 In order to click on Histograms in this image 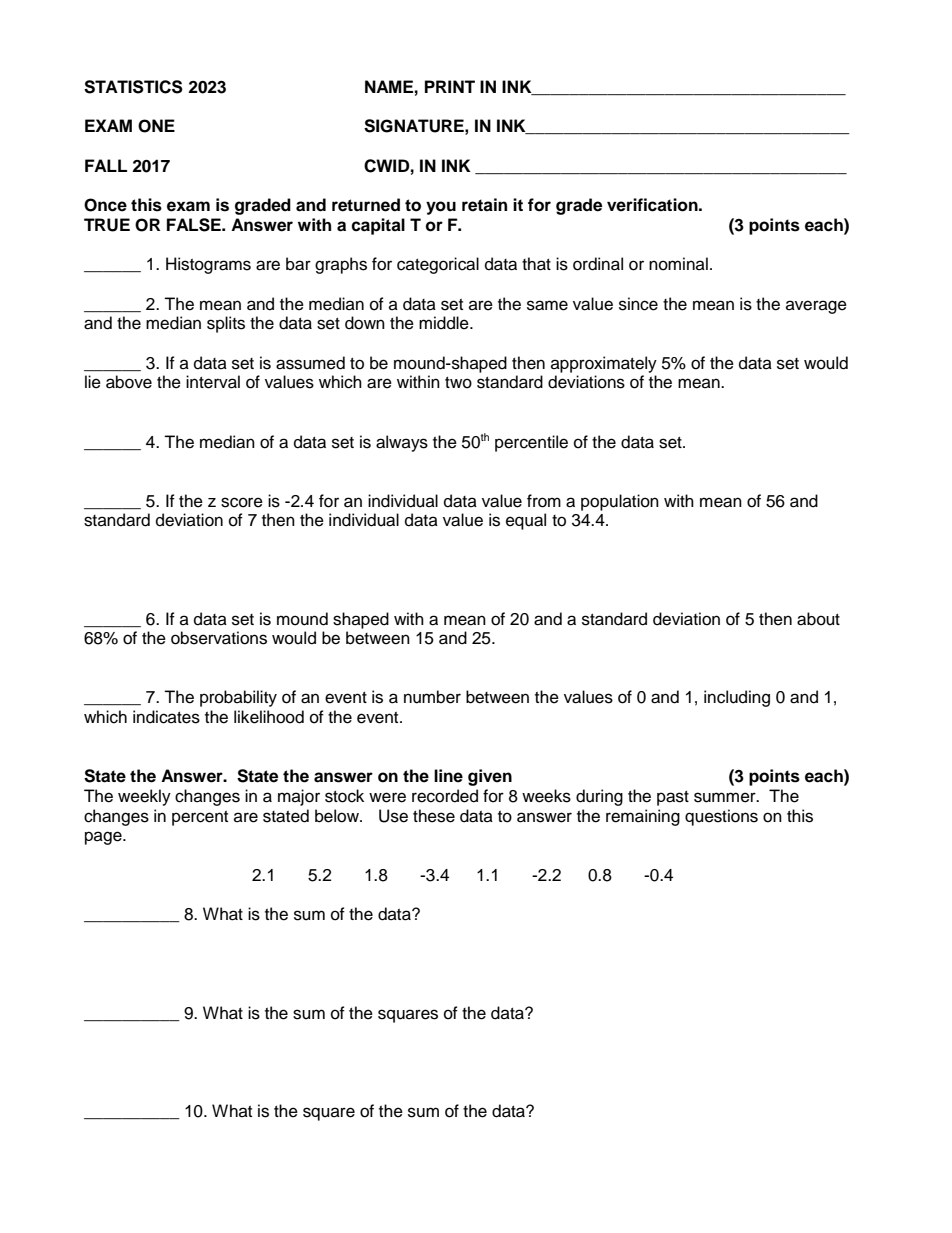, I will do `click(208, 265)`.
